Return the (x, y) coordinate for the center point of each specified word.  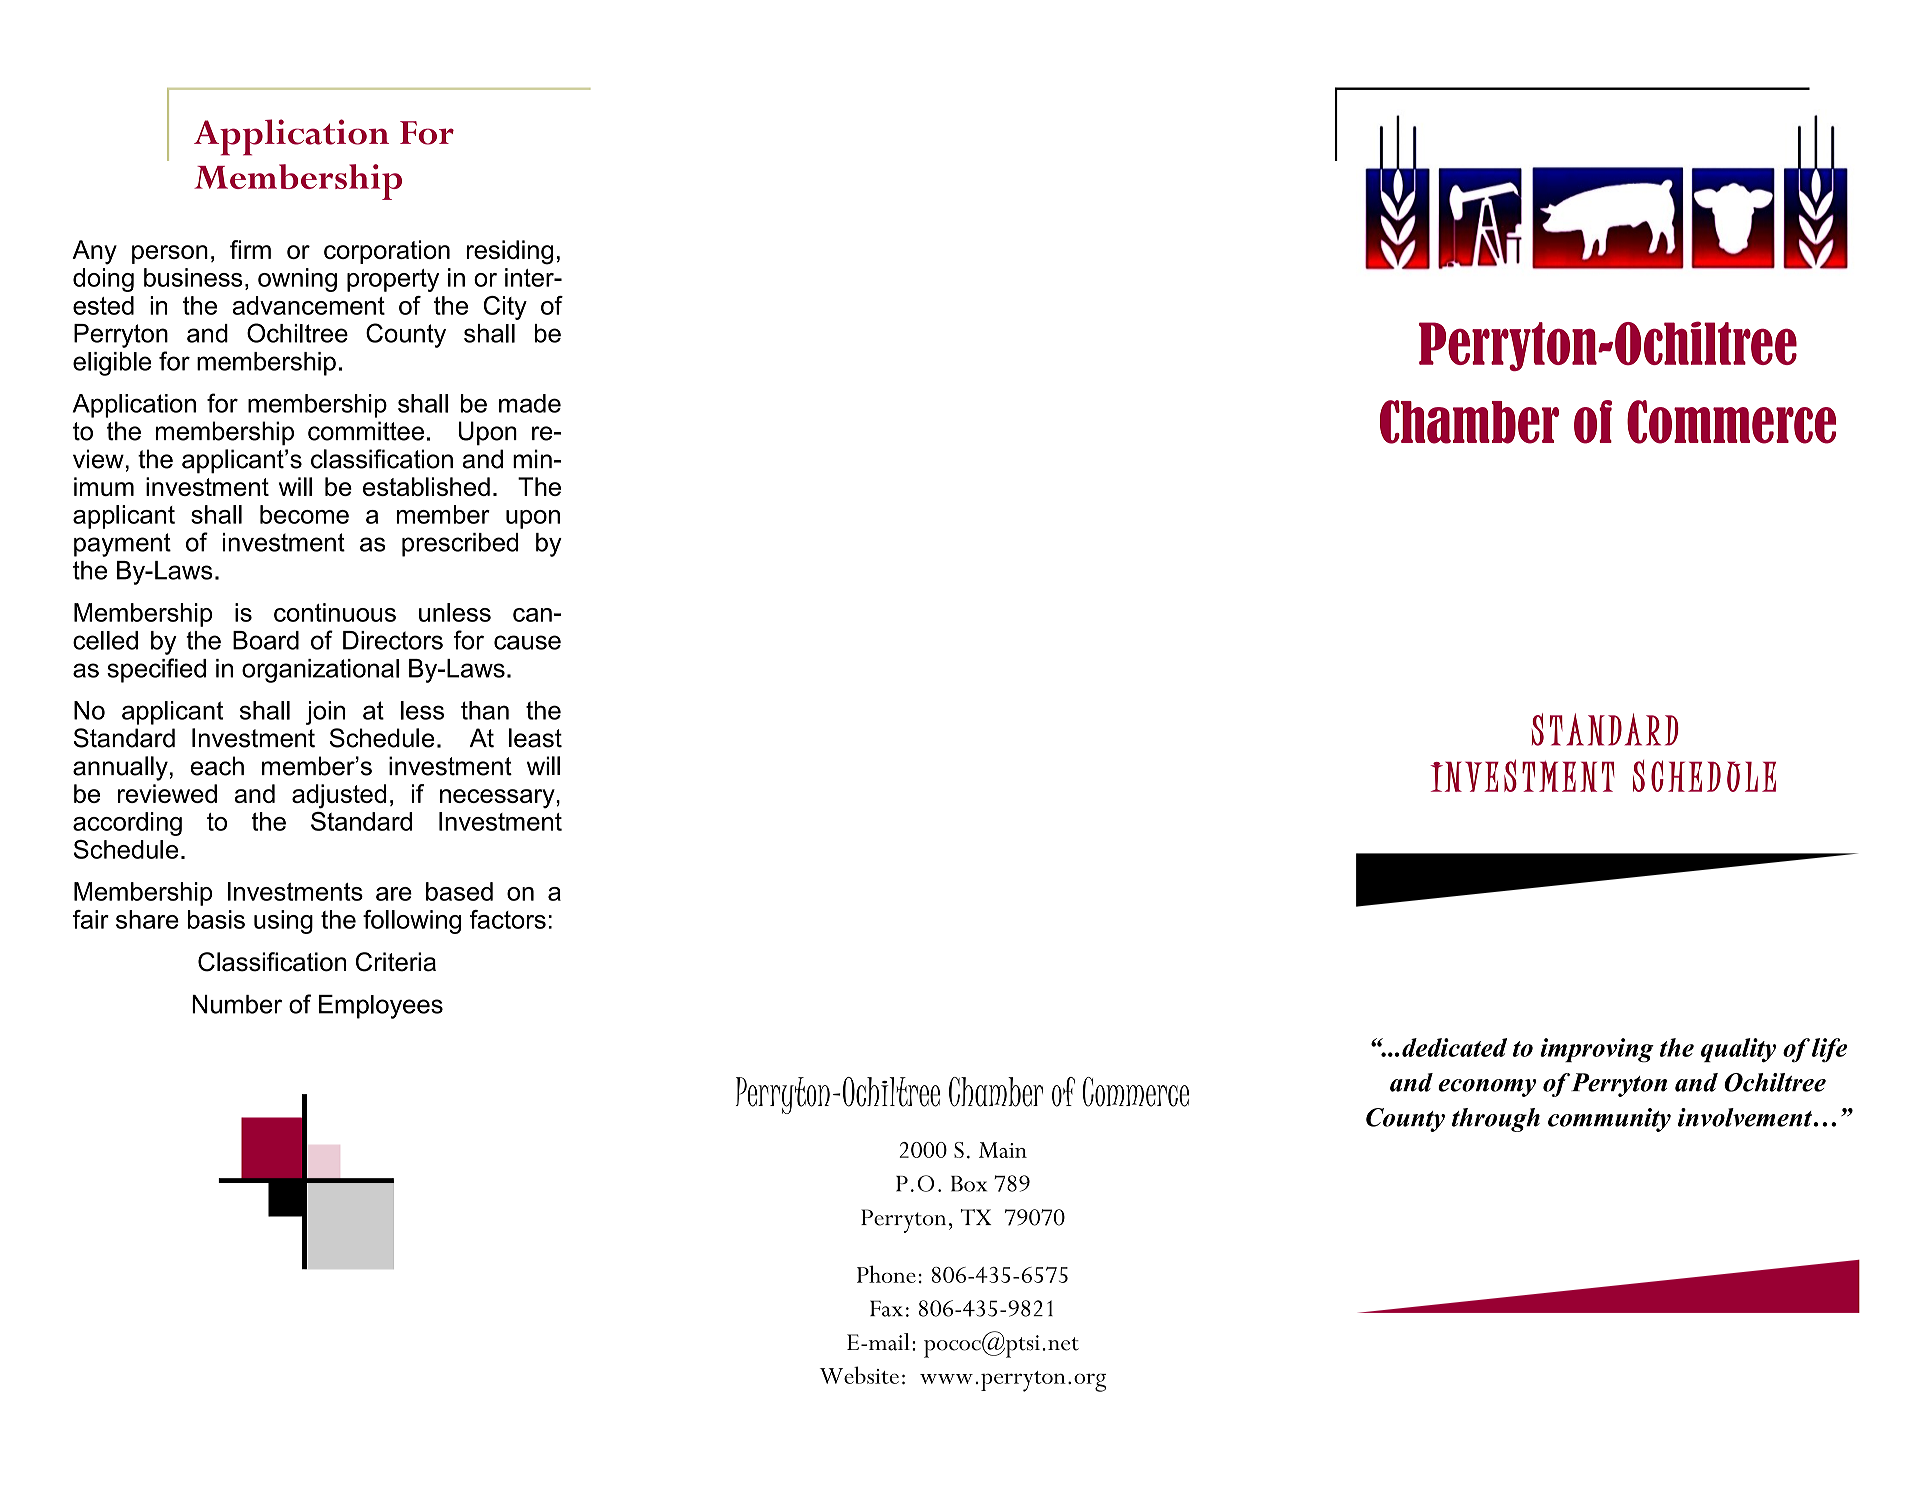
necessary (498, 798)
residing (510, 252)
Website (859, 1375)
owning (297, 280)
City (505, 308)
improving (1597, 1050)
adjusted (339, 796)
